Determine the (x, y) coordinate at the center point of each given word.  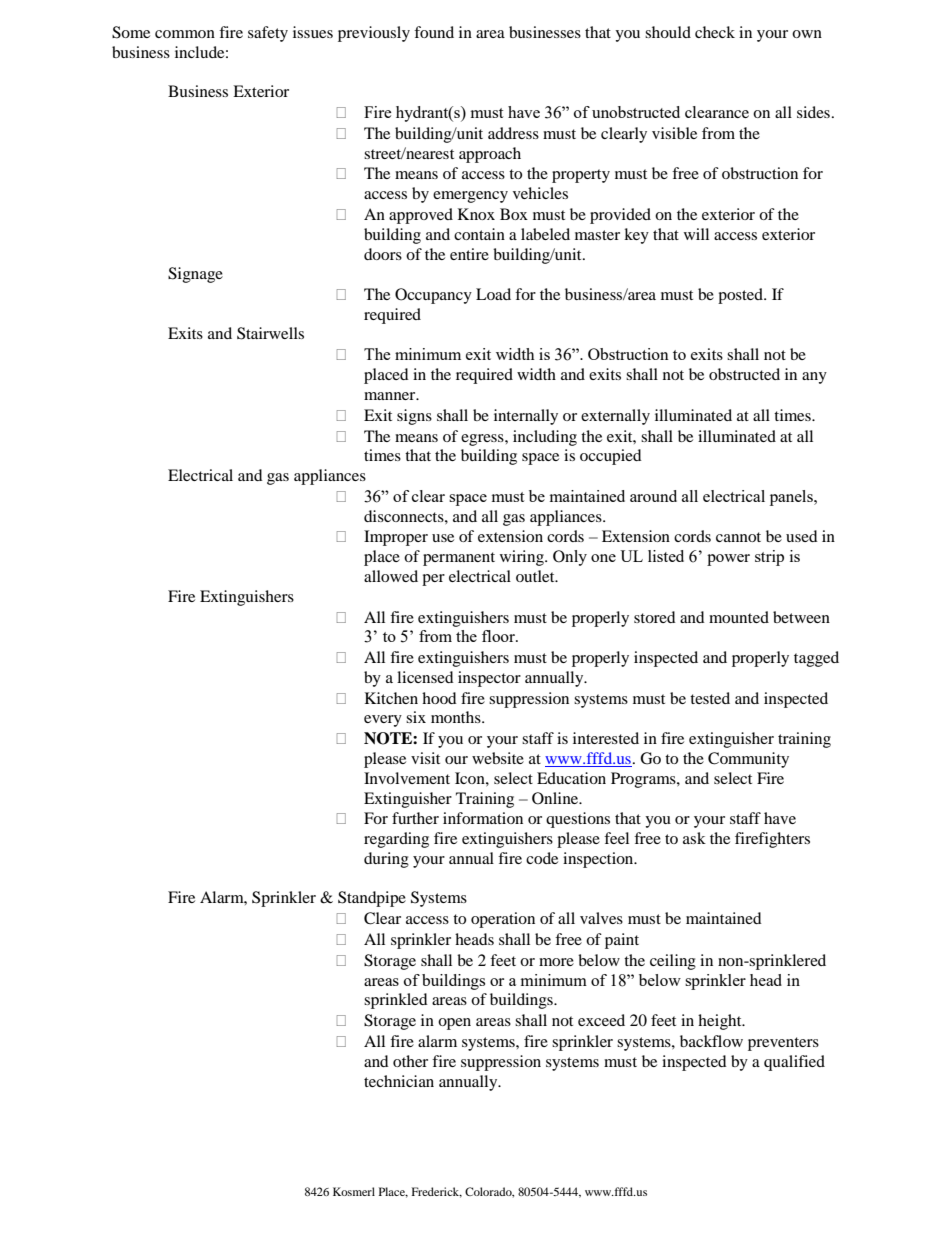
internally (526, 417)
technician (399, 1081)
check (715, 32)
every (383, 721)
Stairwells (270, 333)
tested (710, 698)
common (185, 34)
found (434, 32)
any (814, 378)
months (457, 717)
